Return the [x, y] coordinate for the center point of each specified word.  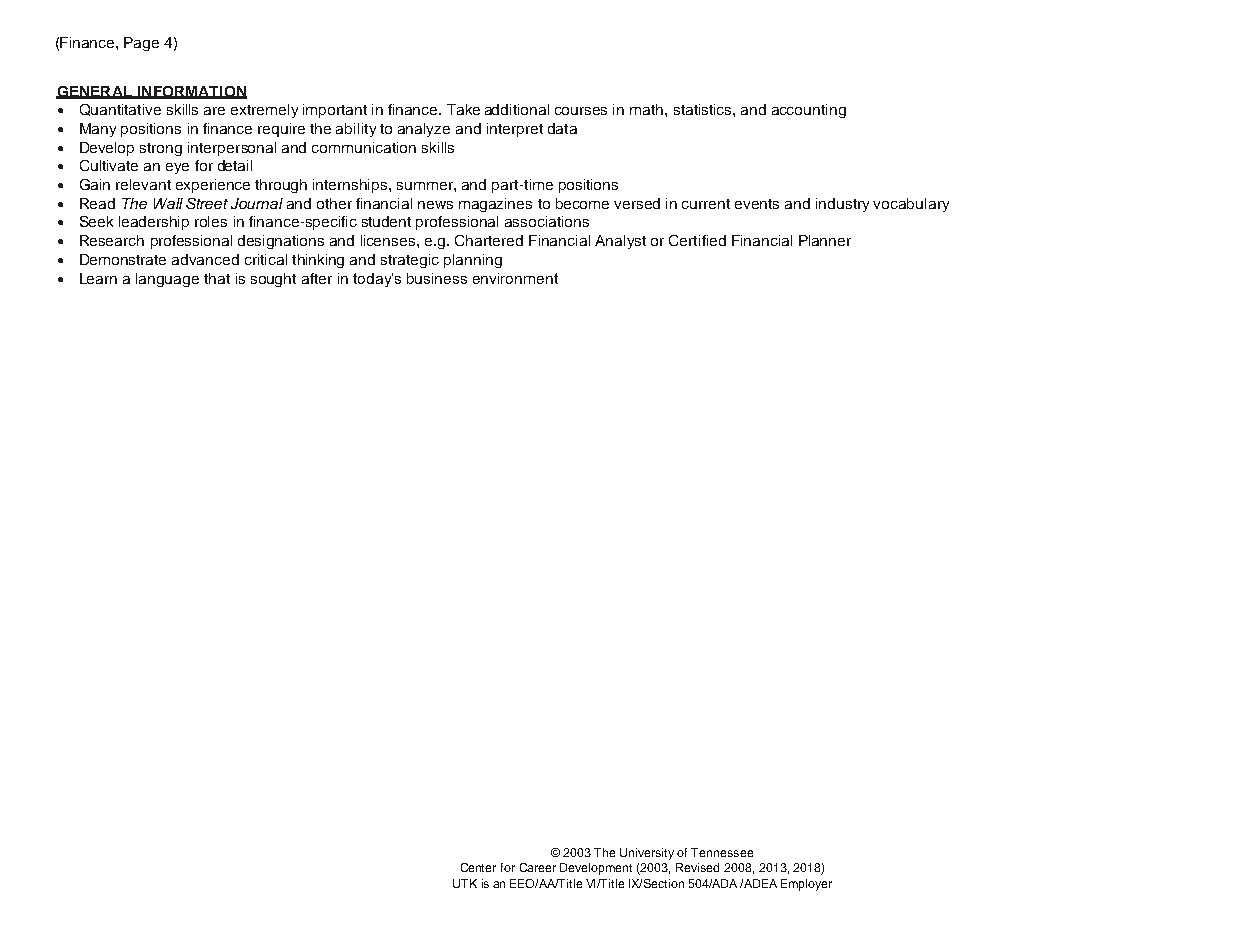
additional [517, 109]
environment [515, 278]
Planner [825, 240]
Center [478, 867]
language [167, 280]
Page [141, 44]
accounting [809, 111]
